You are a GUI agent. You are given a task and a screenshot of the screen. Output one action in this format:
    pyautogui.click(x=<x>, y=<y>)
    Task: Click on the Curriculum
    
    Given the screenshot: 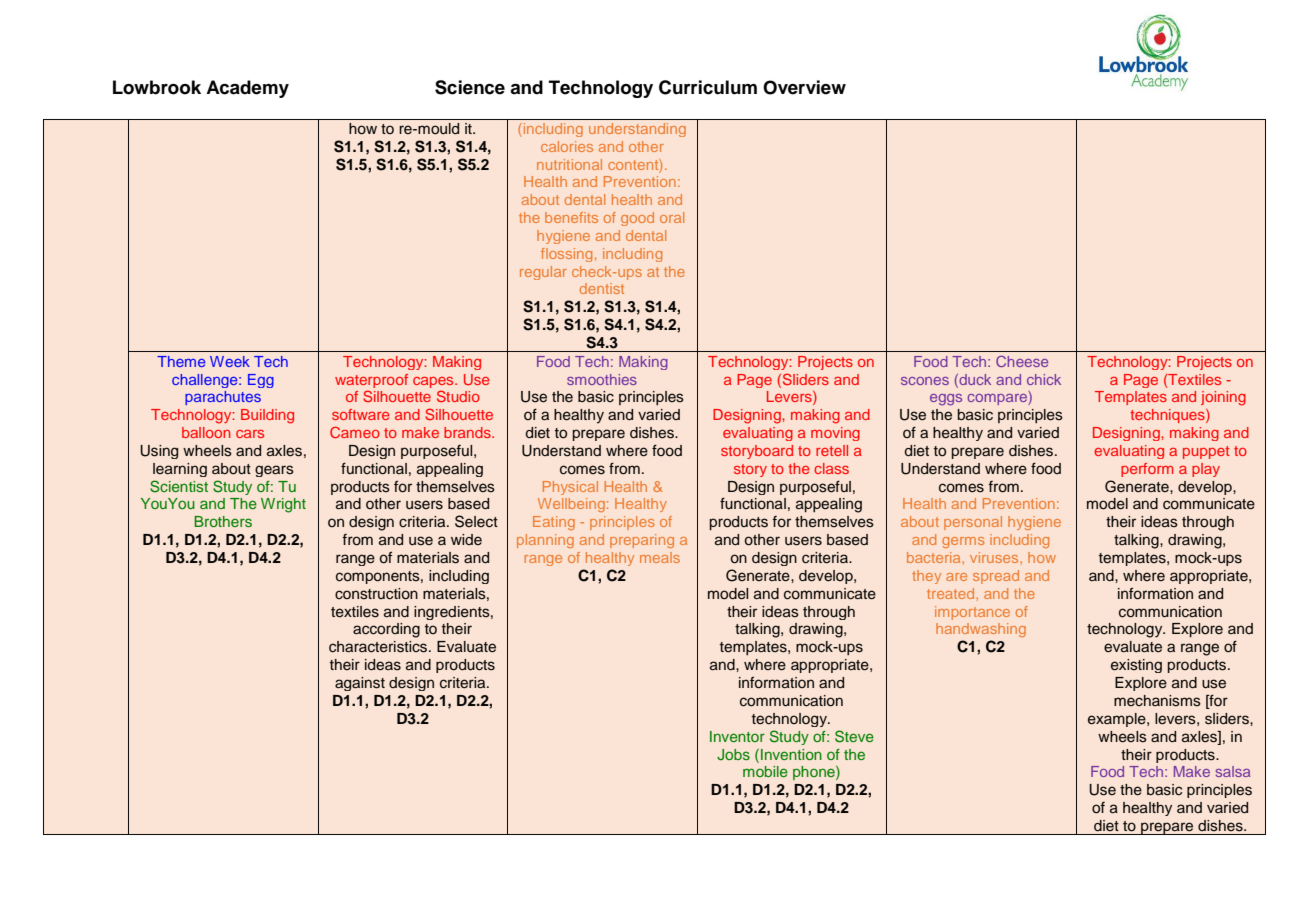 What is the action you would take?
    pyautogui.click(x=708, y=87)
